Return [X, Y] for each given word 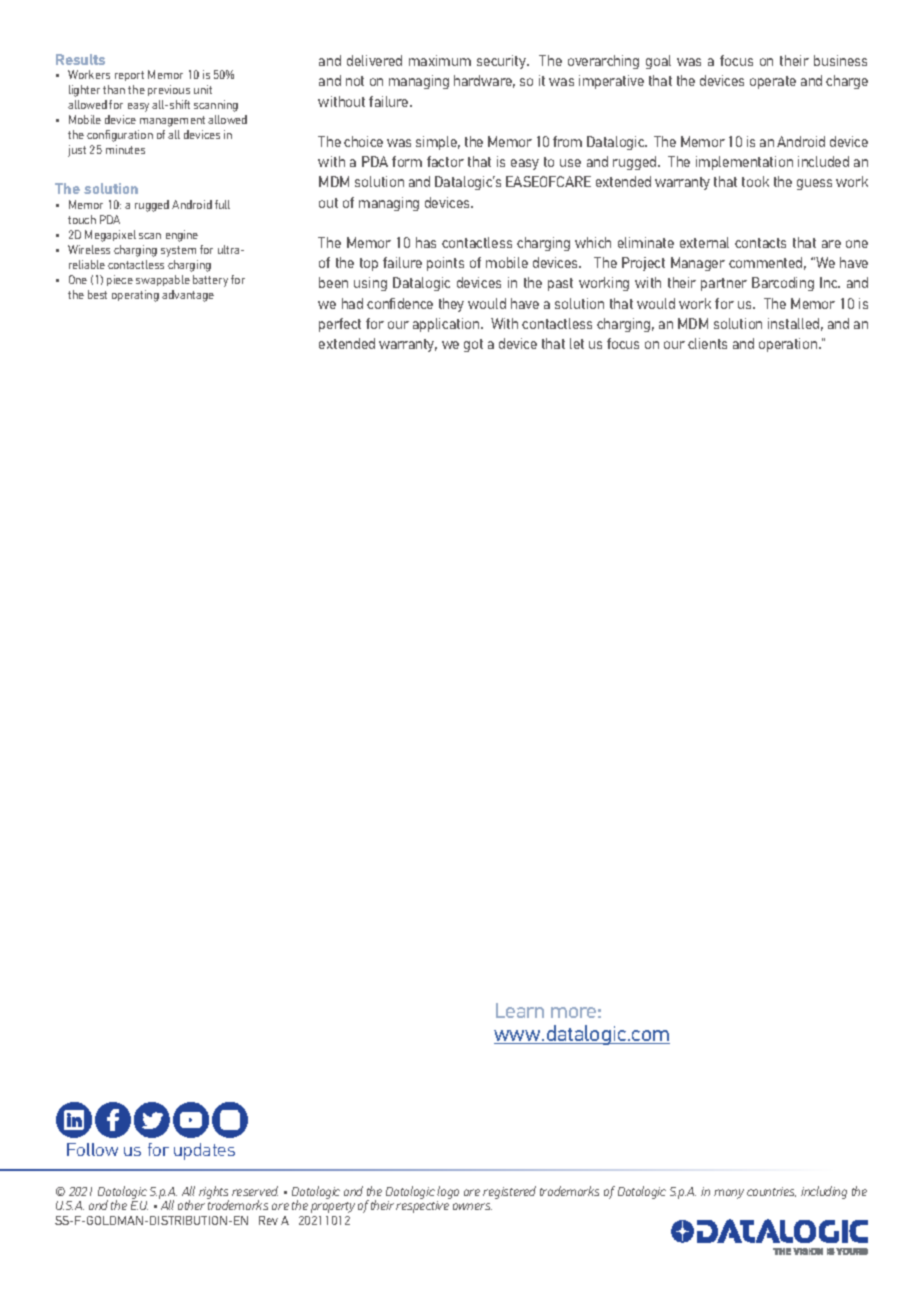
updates [204, 1151]
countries [771, 1192]
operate [773, 82]
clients [707, 343]
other [193, 1204]
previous [169, 90]
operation [789, 345]
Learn [520, 1010]
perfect [340, 325]
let [577, 343]
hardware [484, 81]
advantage [188, 296]
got [473, 345]
